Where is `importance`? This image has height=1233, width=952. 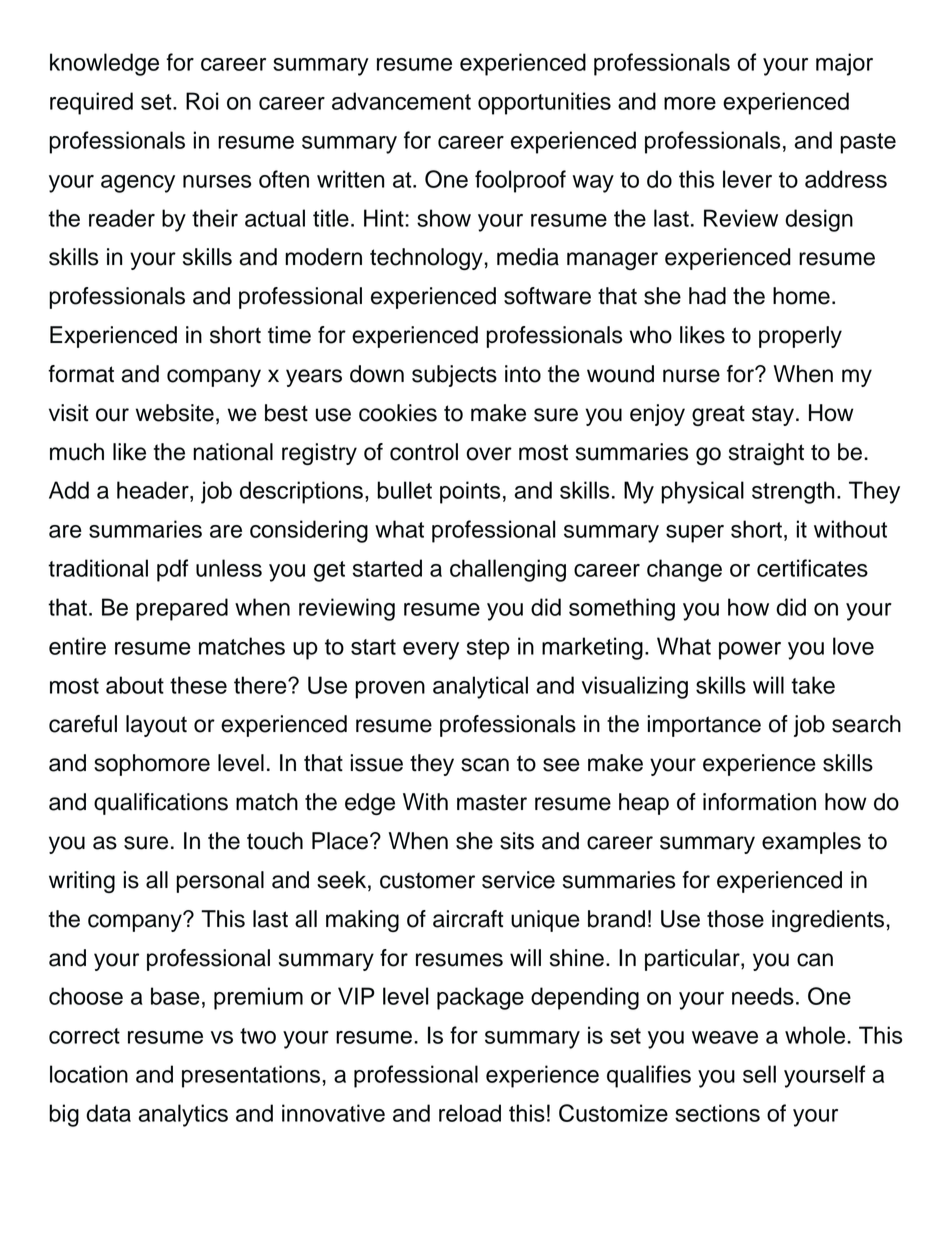
importance is located at coordinates (704, 726).
